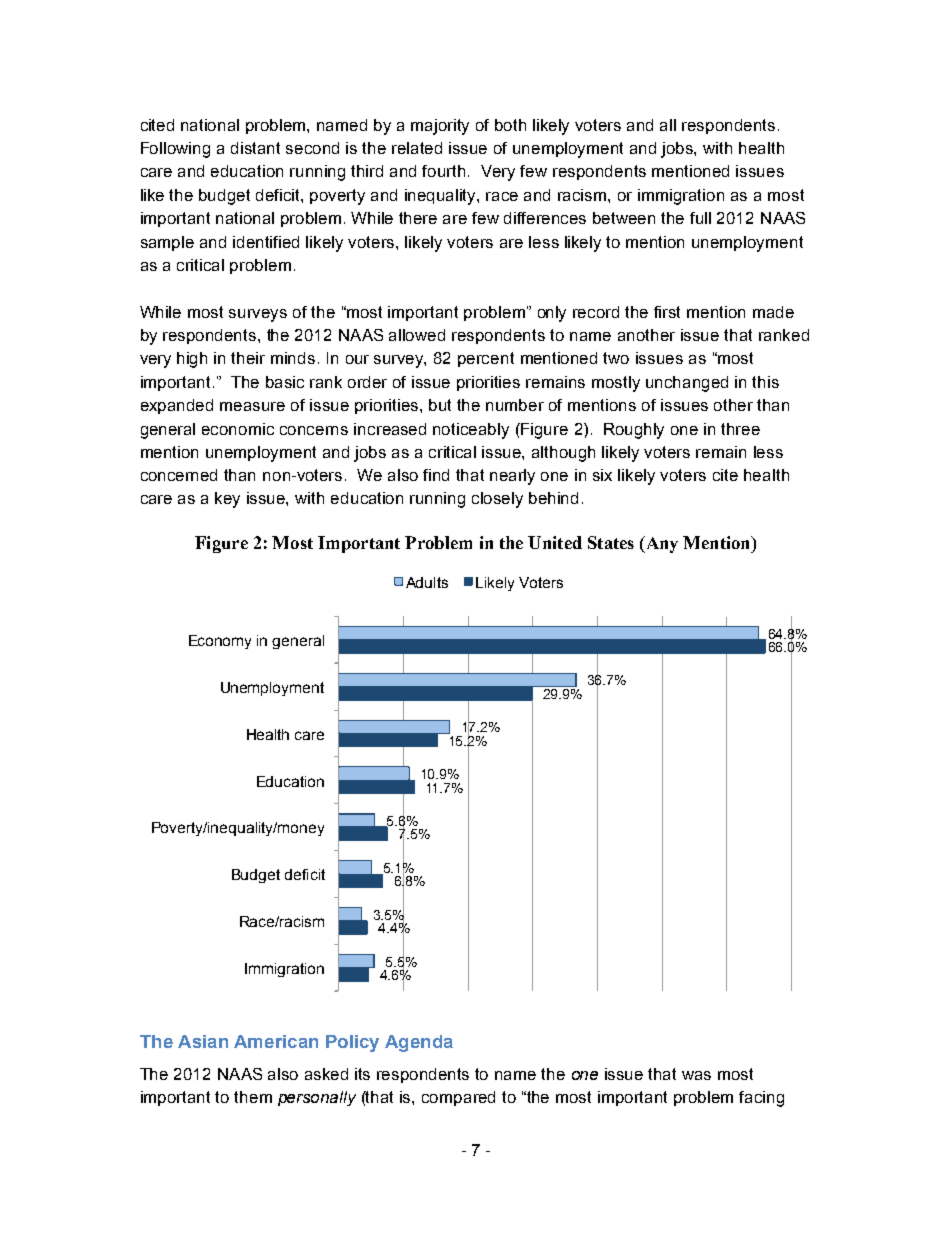 This image has height=1233, width=952. Describe the element at coordinates (700, 218) in the image. I see `full` at that location.
